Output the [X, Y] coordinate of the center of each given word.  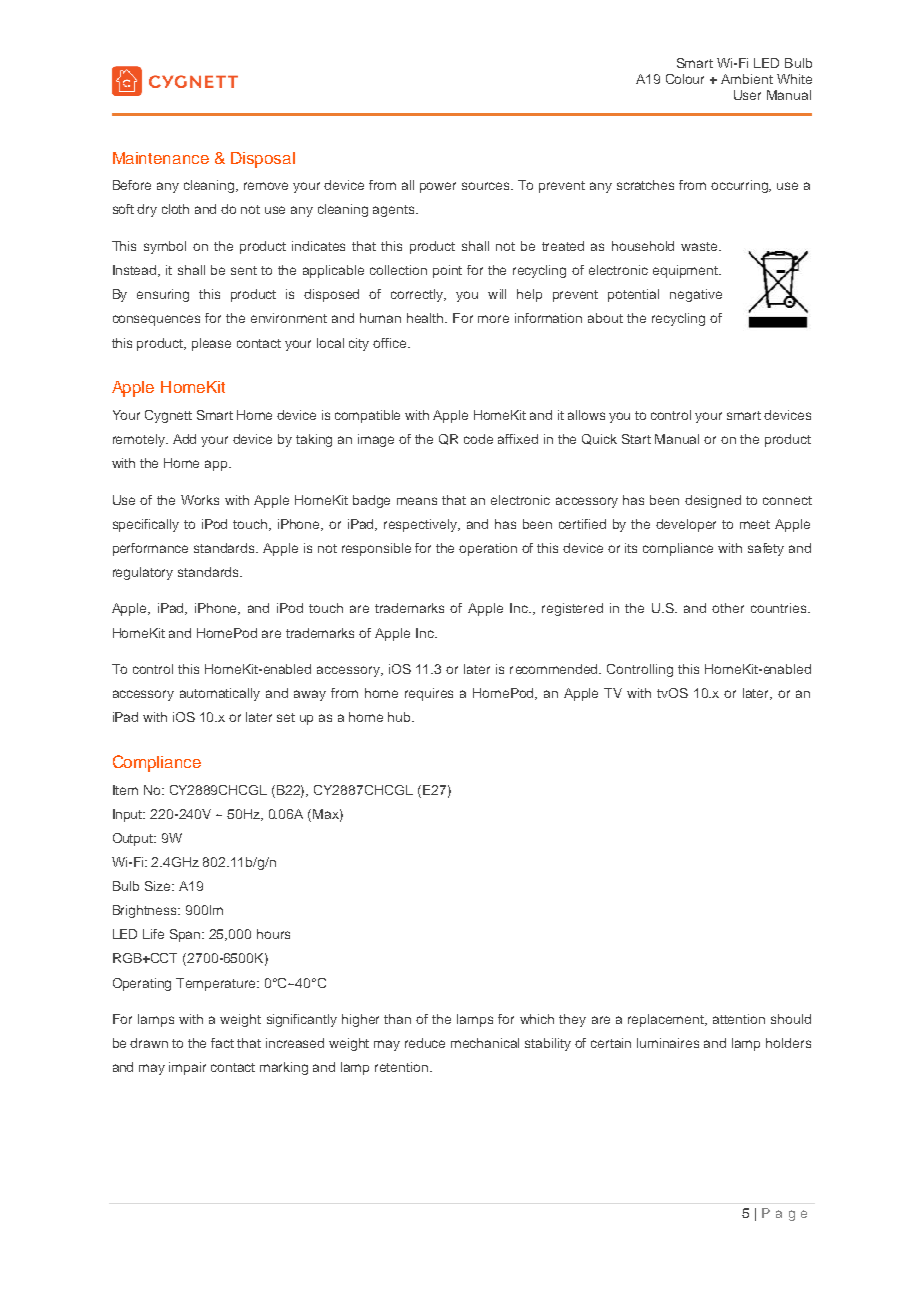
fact [222, 1043]
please [211, 344]
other [728, 608]
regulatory [143, 573]
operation [488, 549]
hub [400, 717]
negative [696, 295]
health [426, 318]
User [747, 95]
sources [487, 186]
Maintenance [161, 158]
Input [129, 815]
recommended [555, 669]
